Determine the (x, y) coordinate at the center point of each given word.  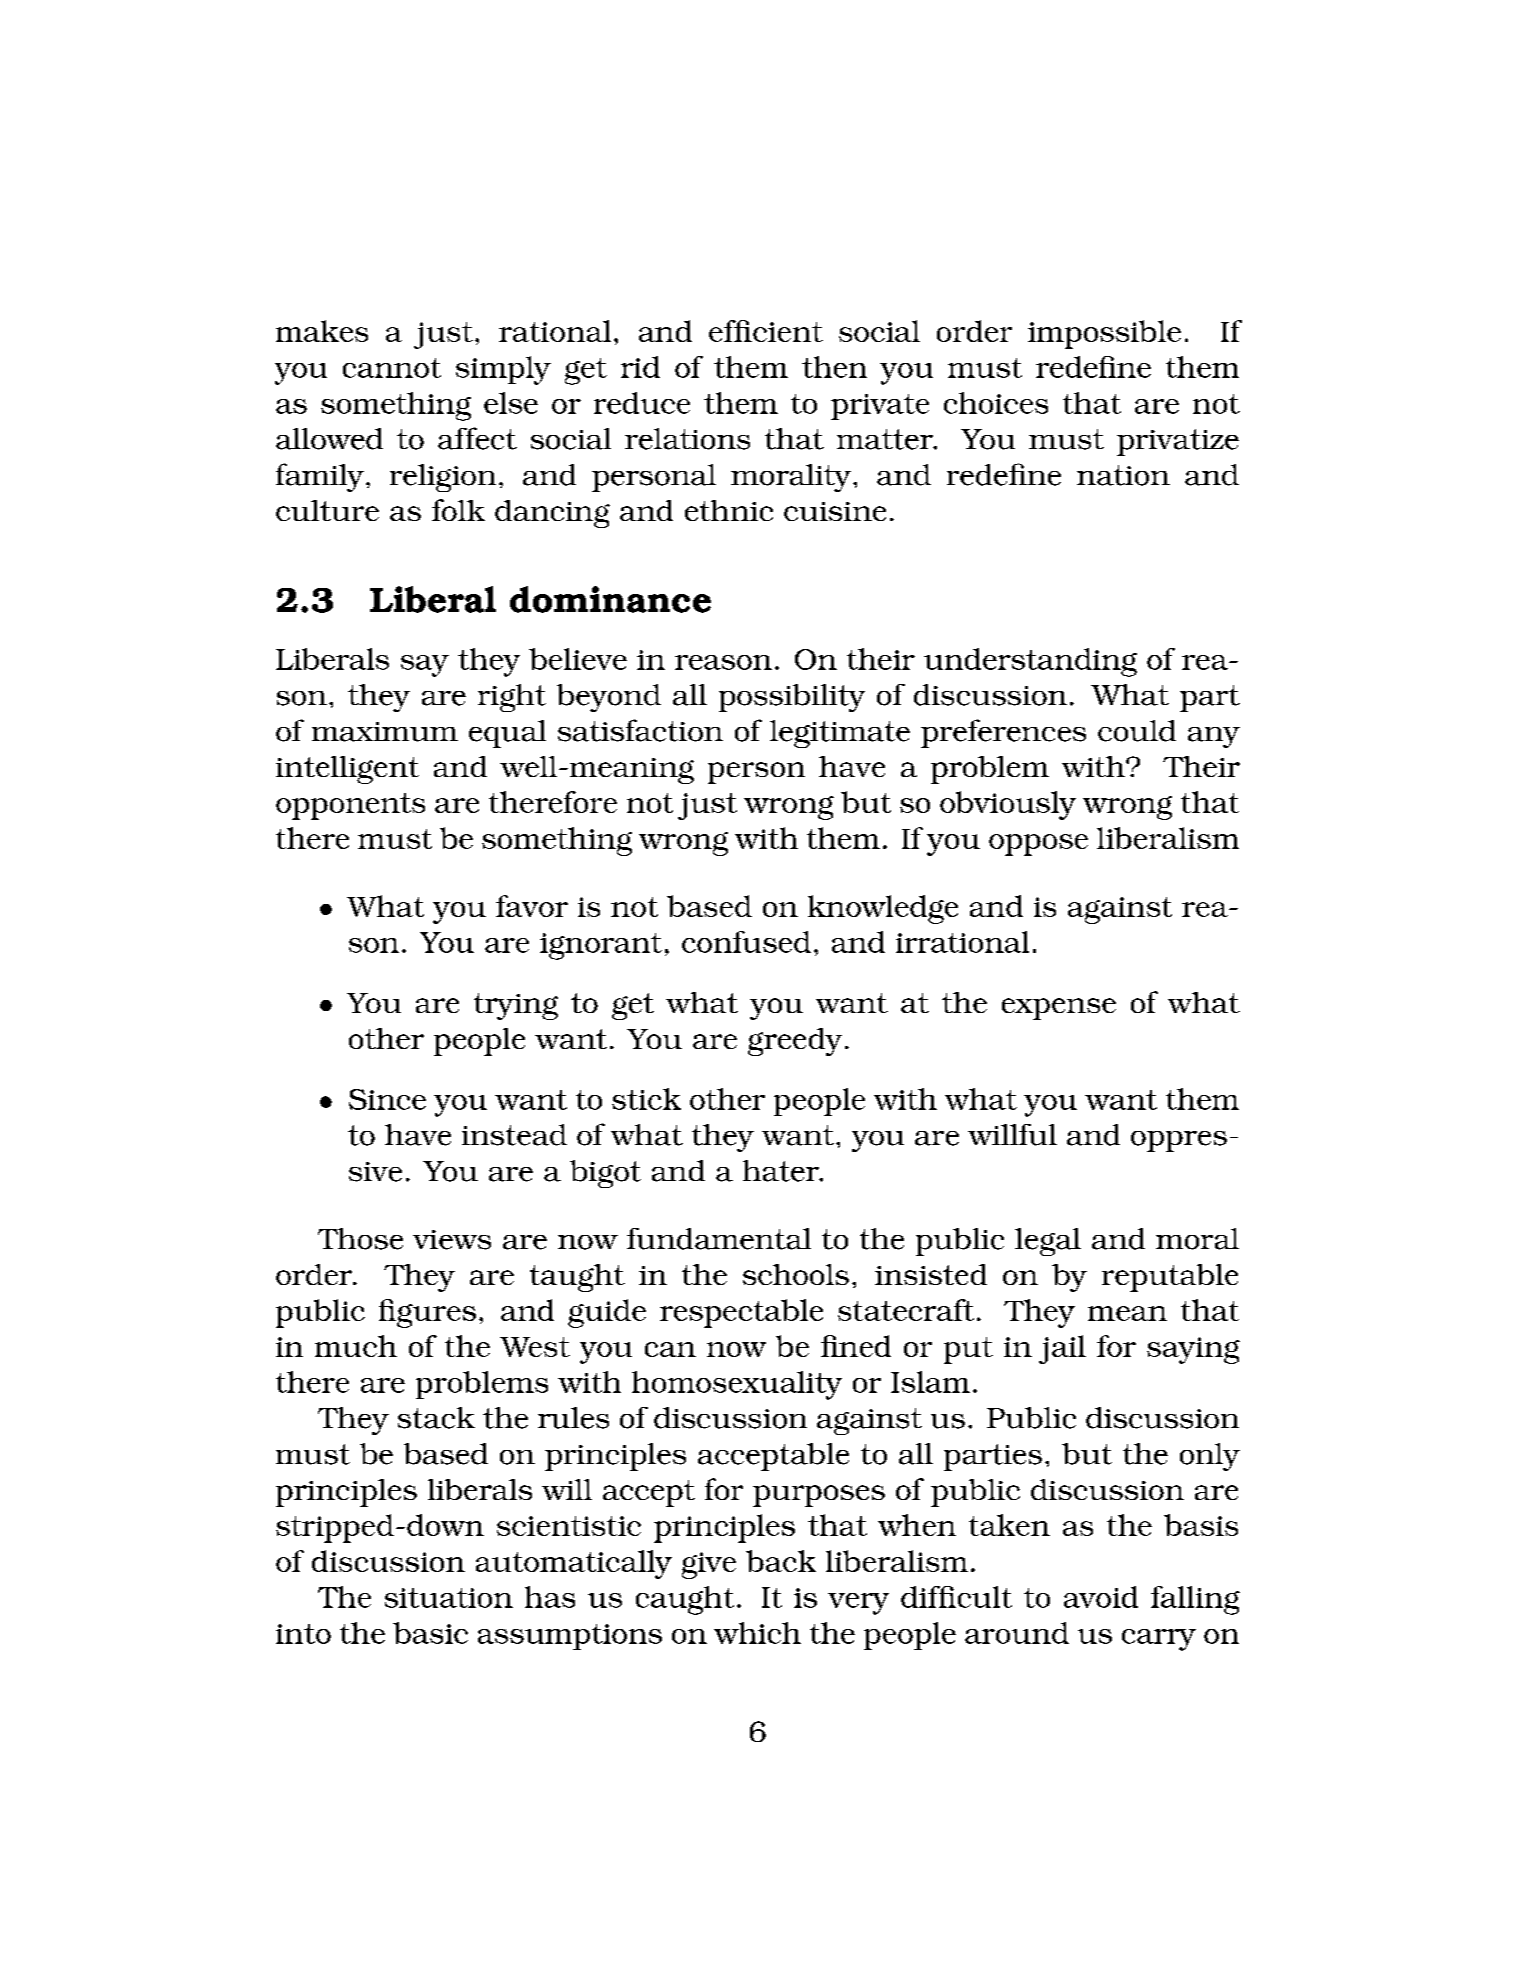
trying (516, 1006)
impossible (1104, 334)
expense (1059, 1009)
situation (449, 1598)
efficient (766, 331)
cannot (392, 368)
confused (746, 942)
